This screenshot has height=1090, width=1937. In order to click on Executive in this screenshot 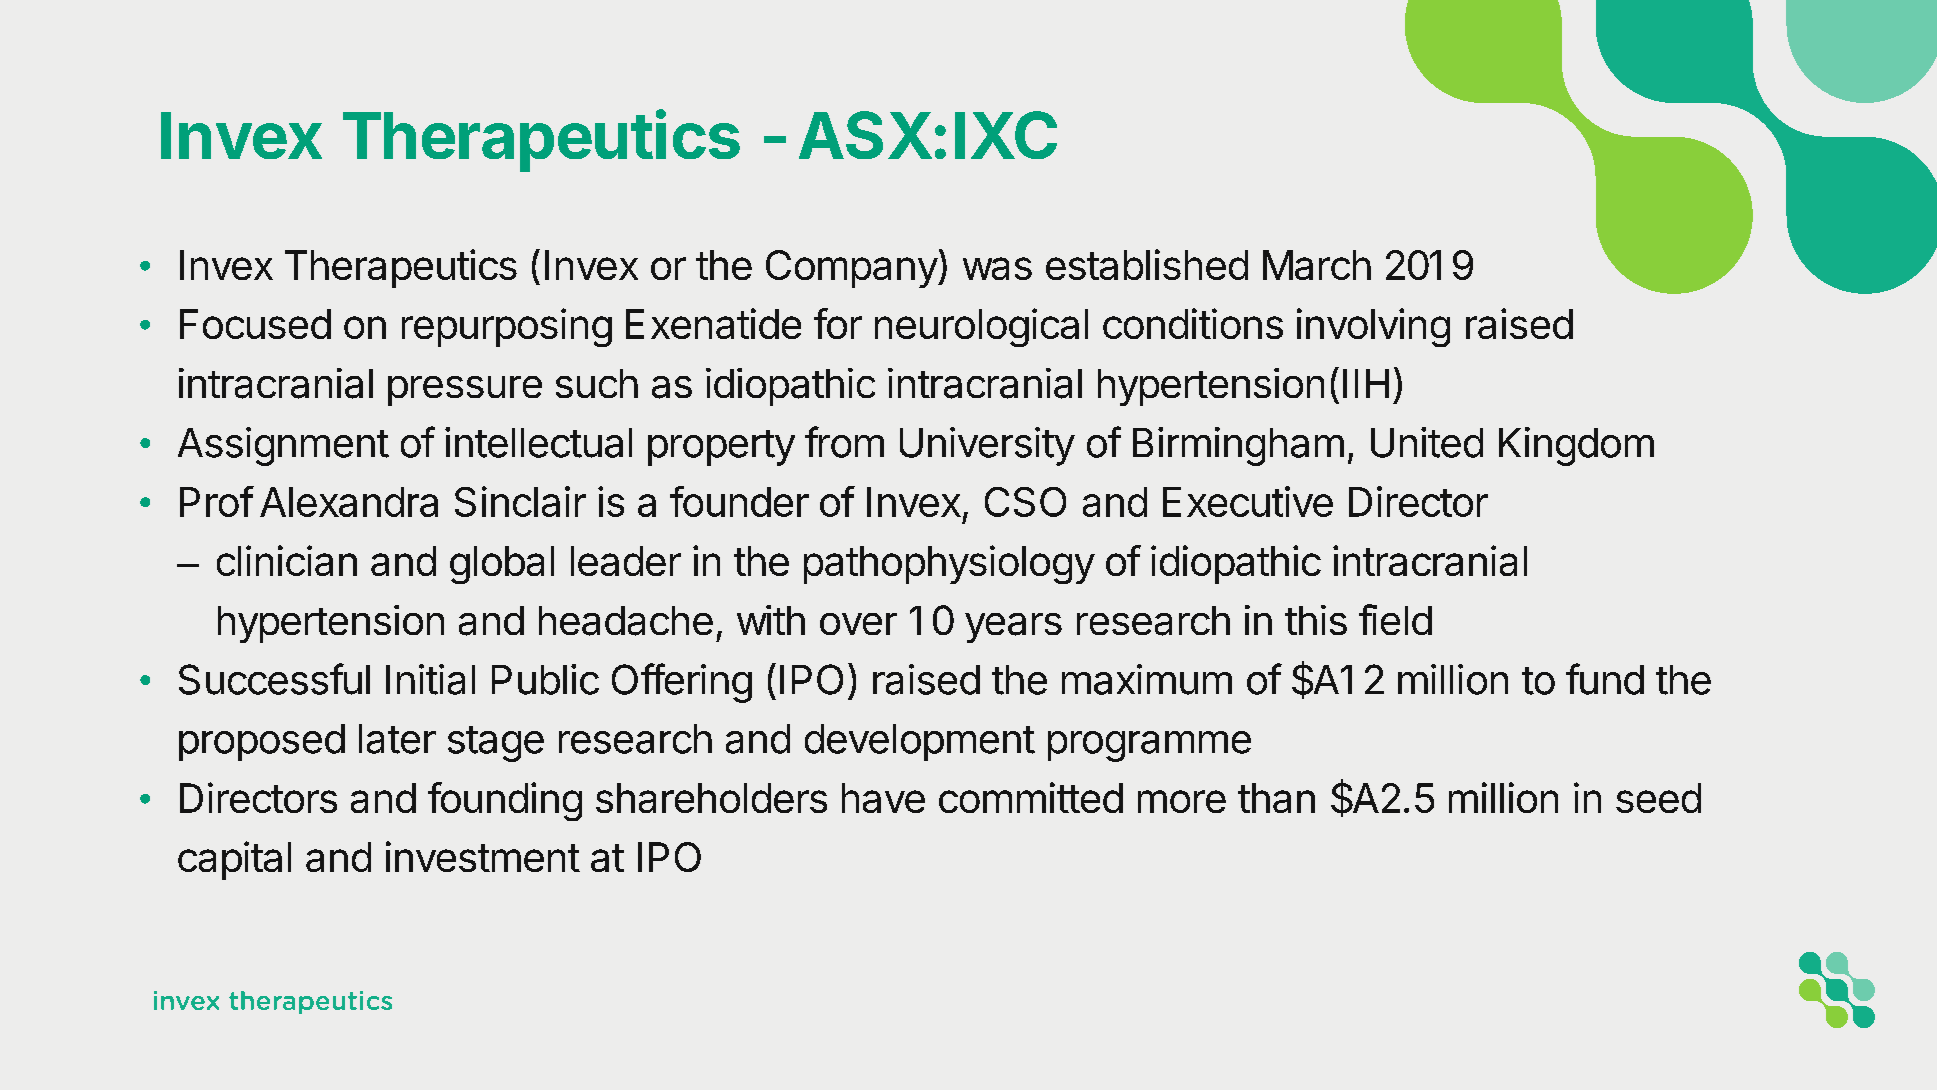, I will do `click(1248, 501)`.
